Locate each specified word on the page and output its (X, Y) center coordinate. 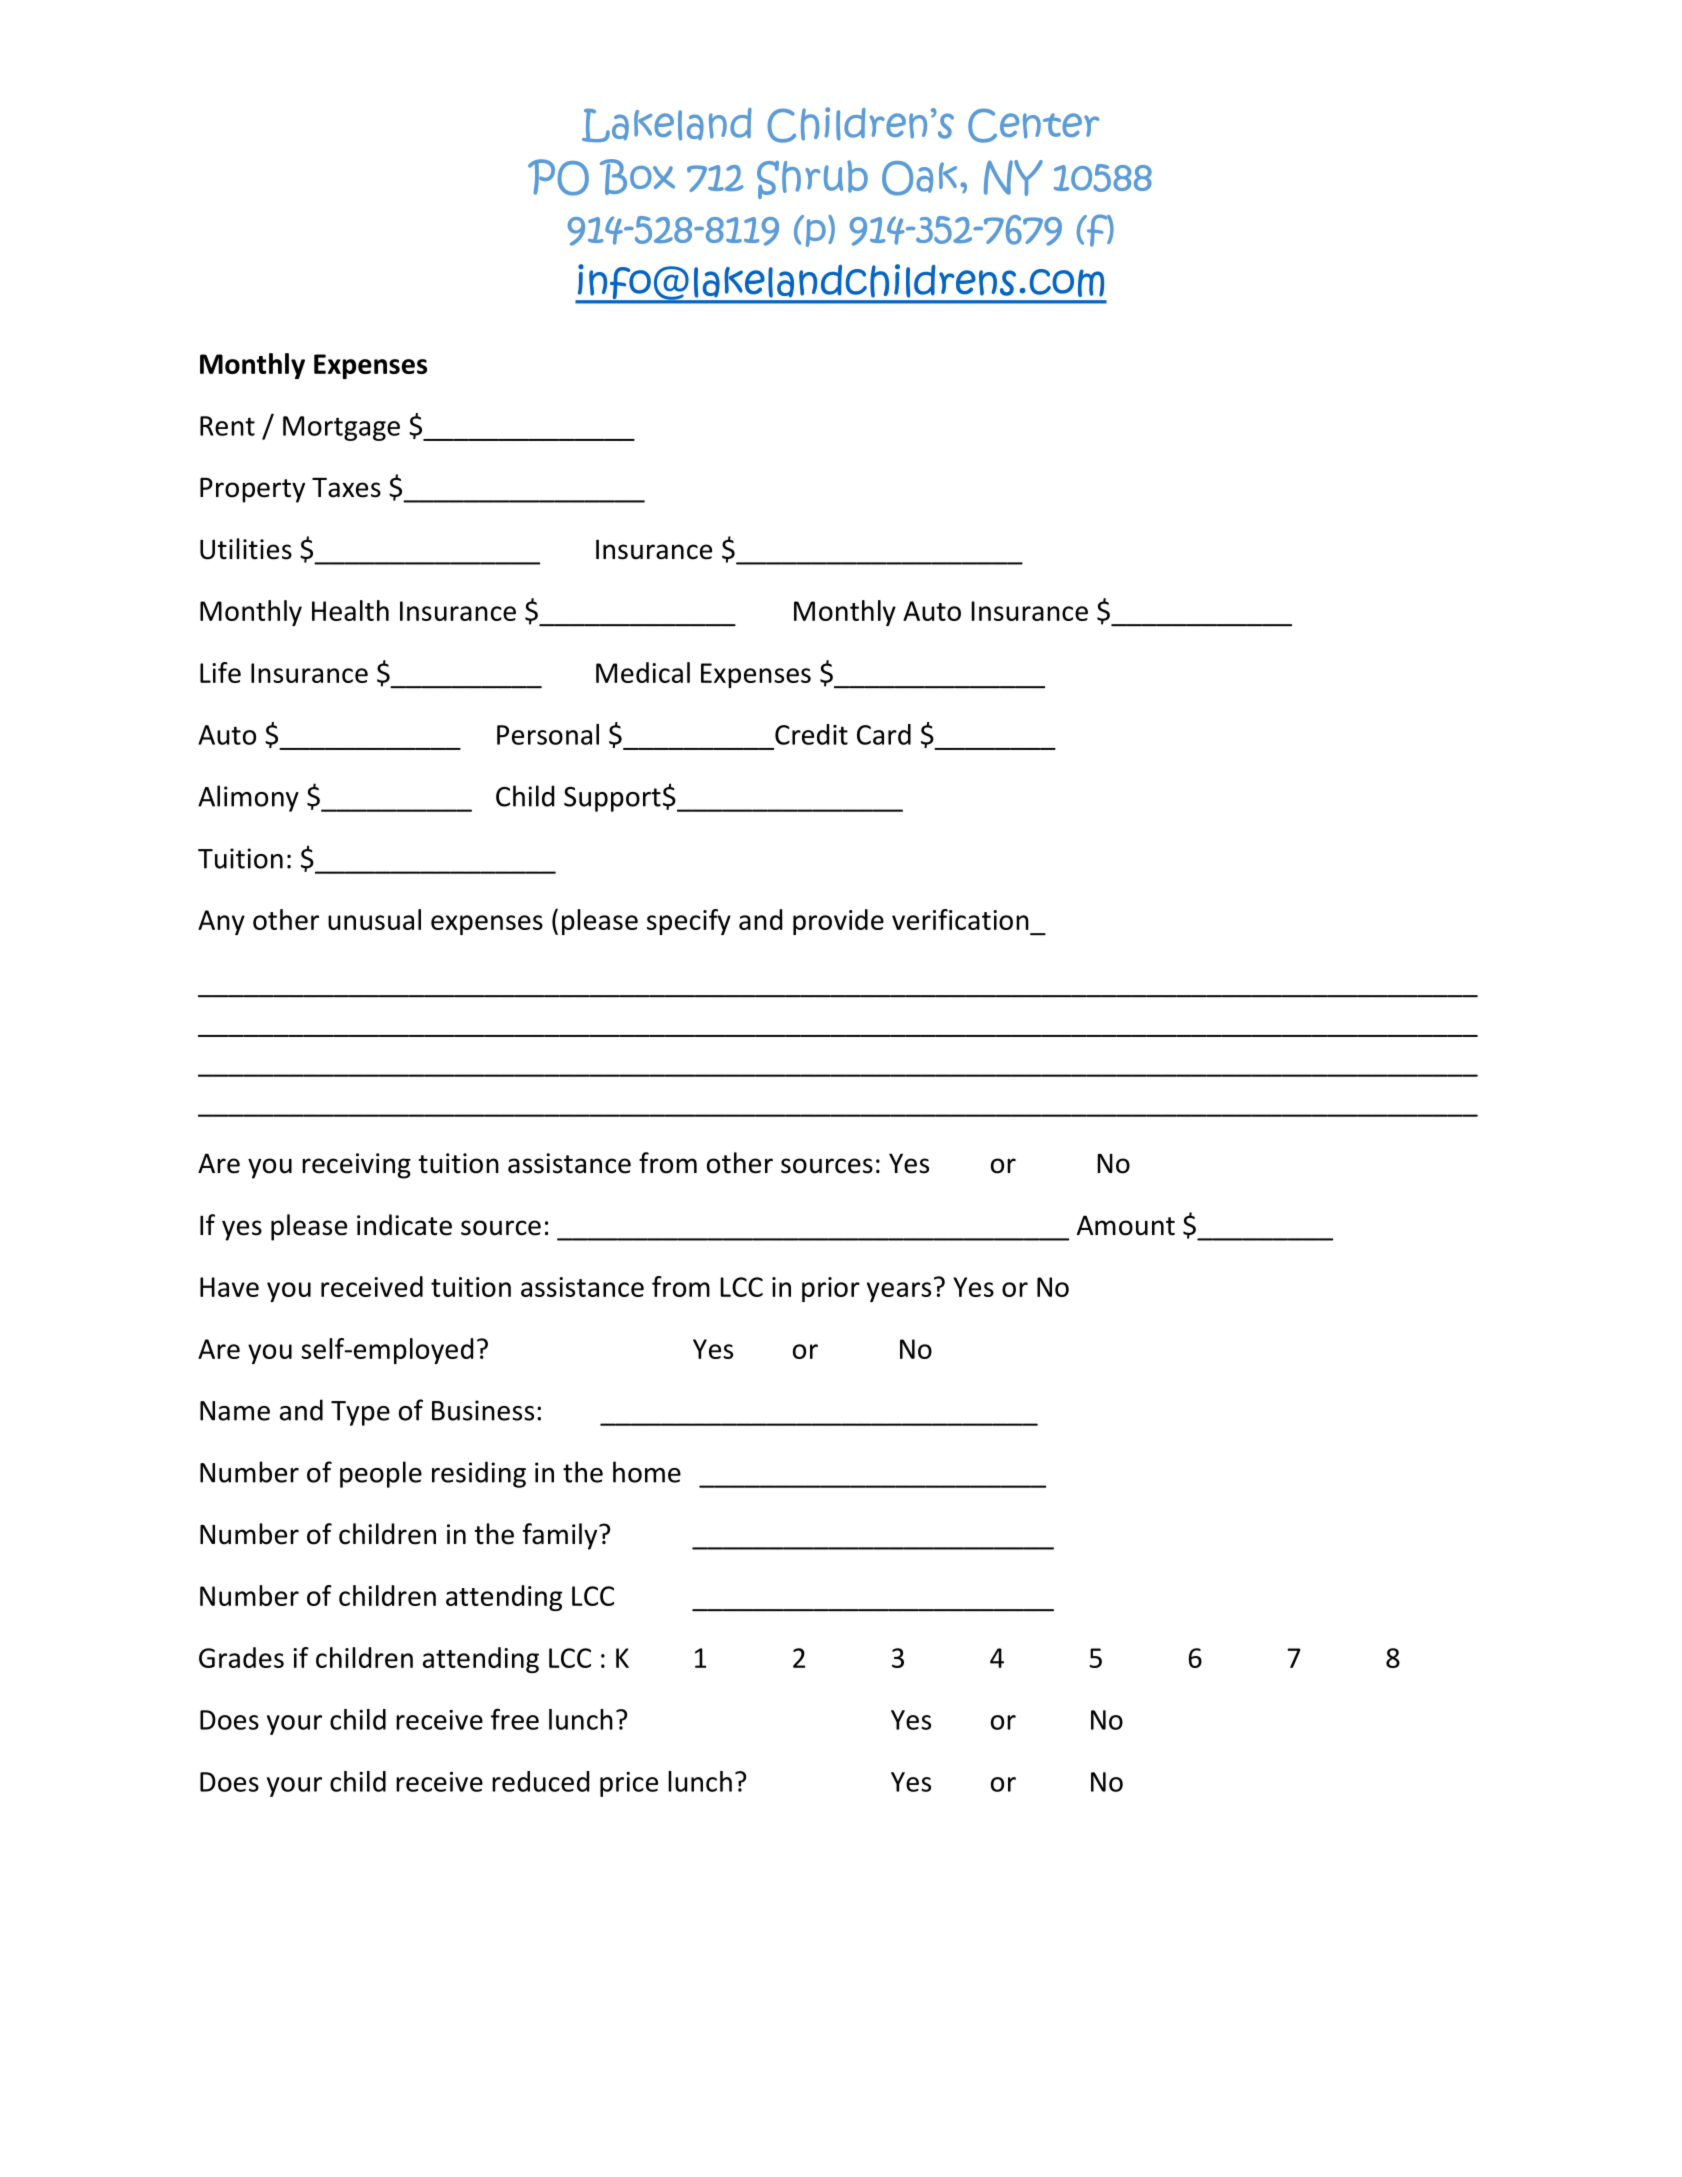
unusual (374, 919)
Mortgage (341, 428)
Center (1033, 125)
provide (838, 922)
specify (689, 922)
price (629, 1784)
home (647, 1472)
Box (637, 177)
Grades (241, 1657)
